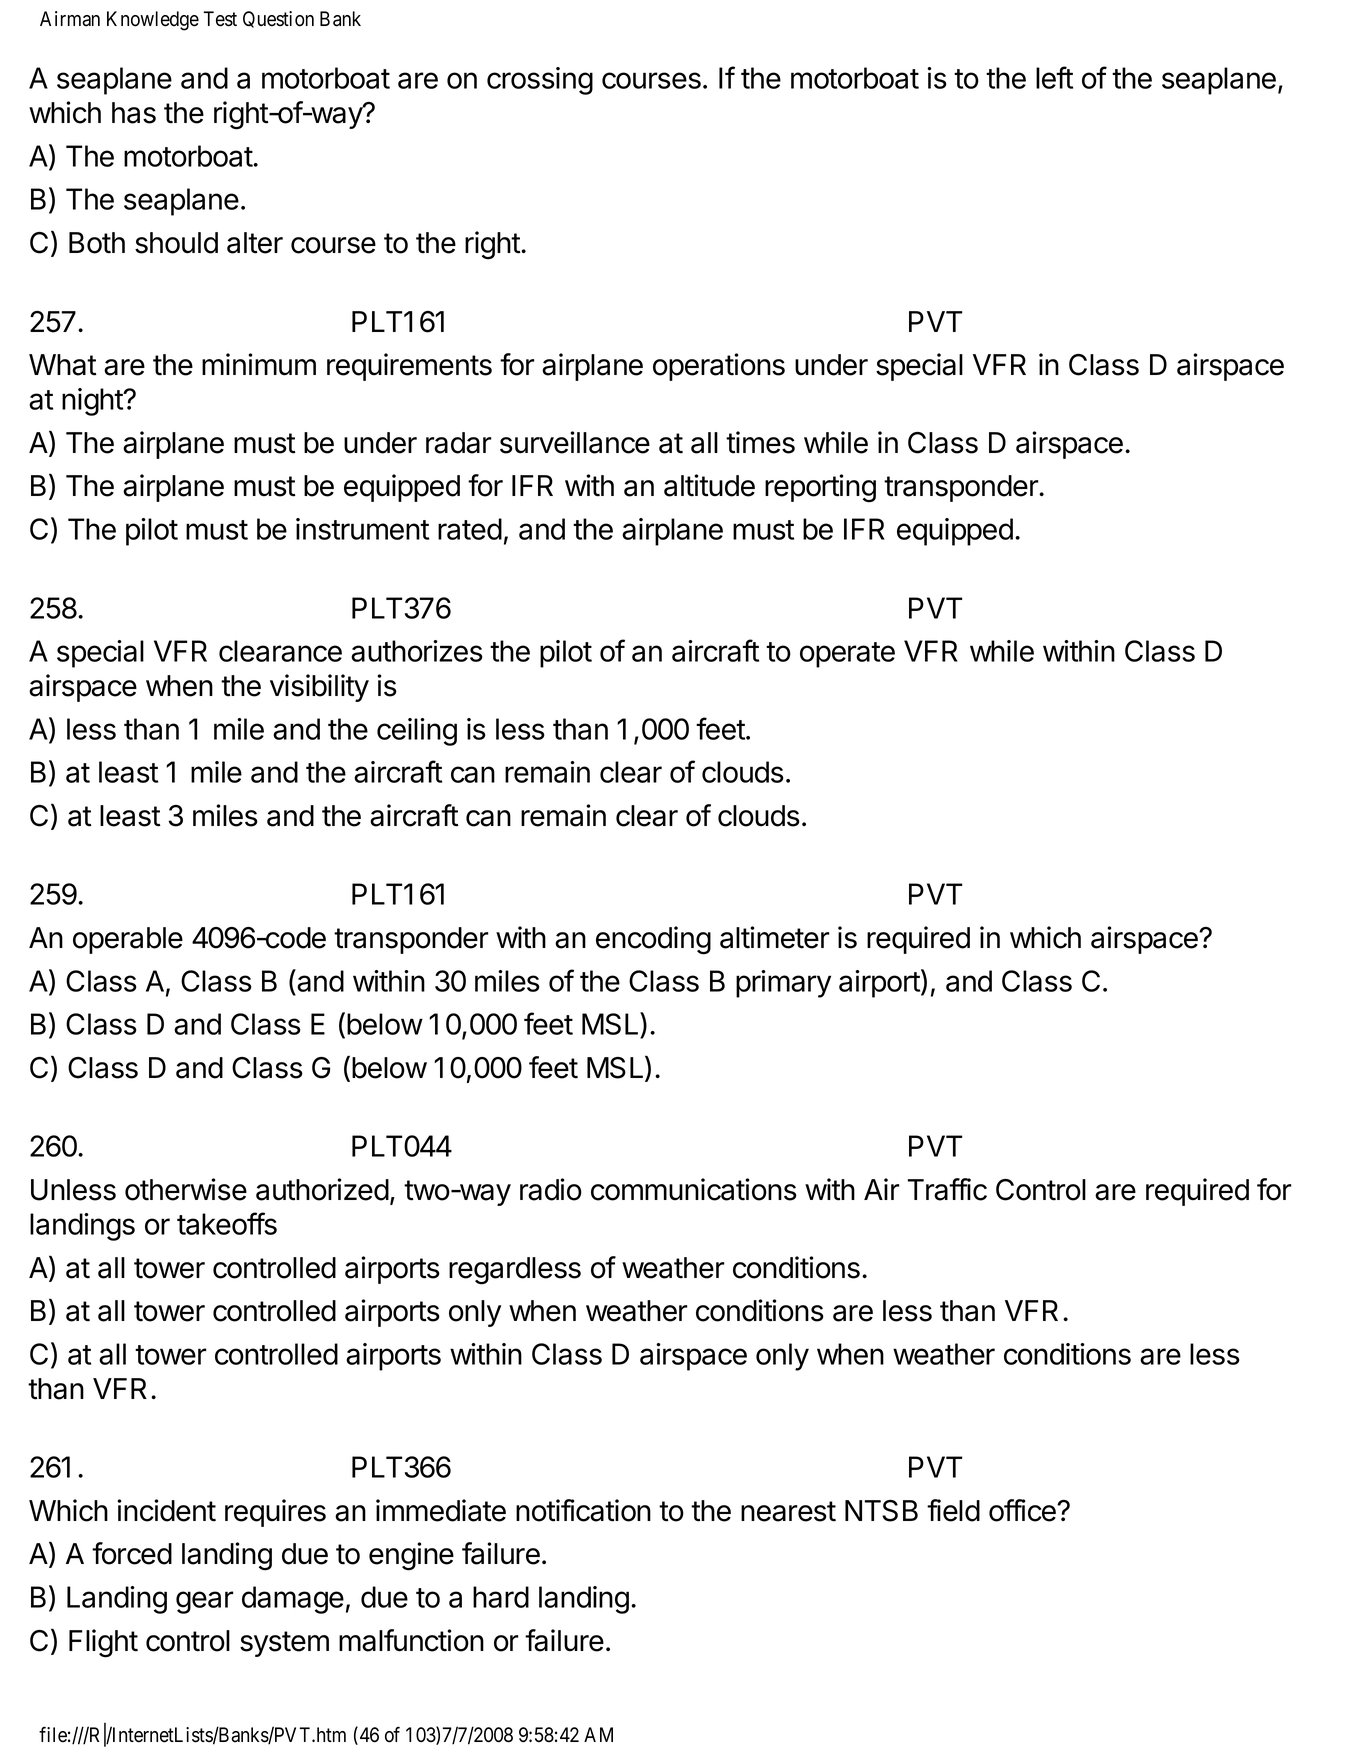  What do you see at coordinates (653, 940) in the document?
I see `encoding` at bounding box center [653, 940].
